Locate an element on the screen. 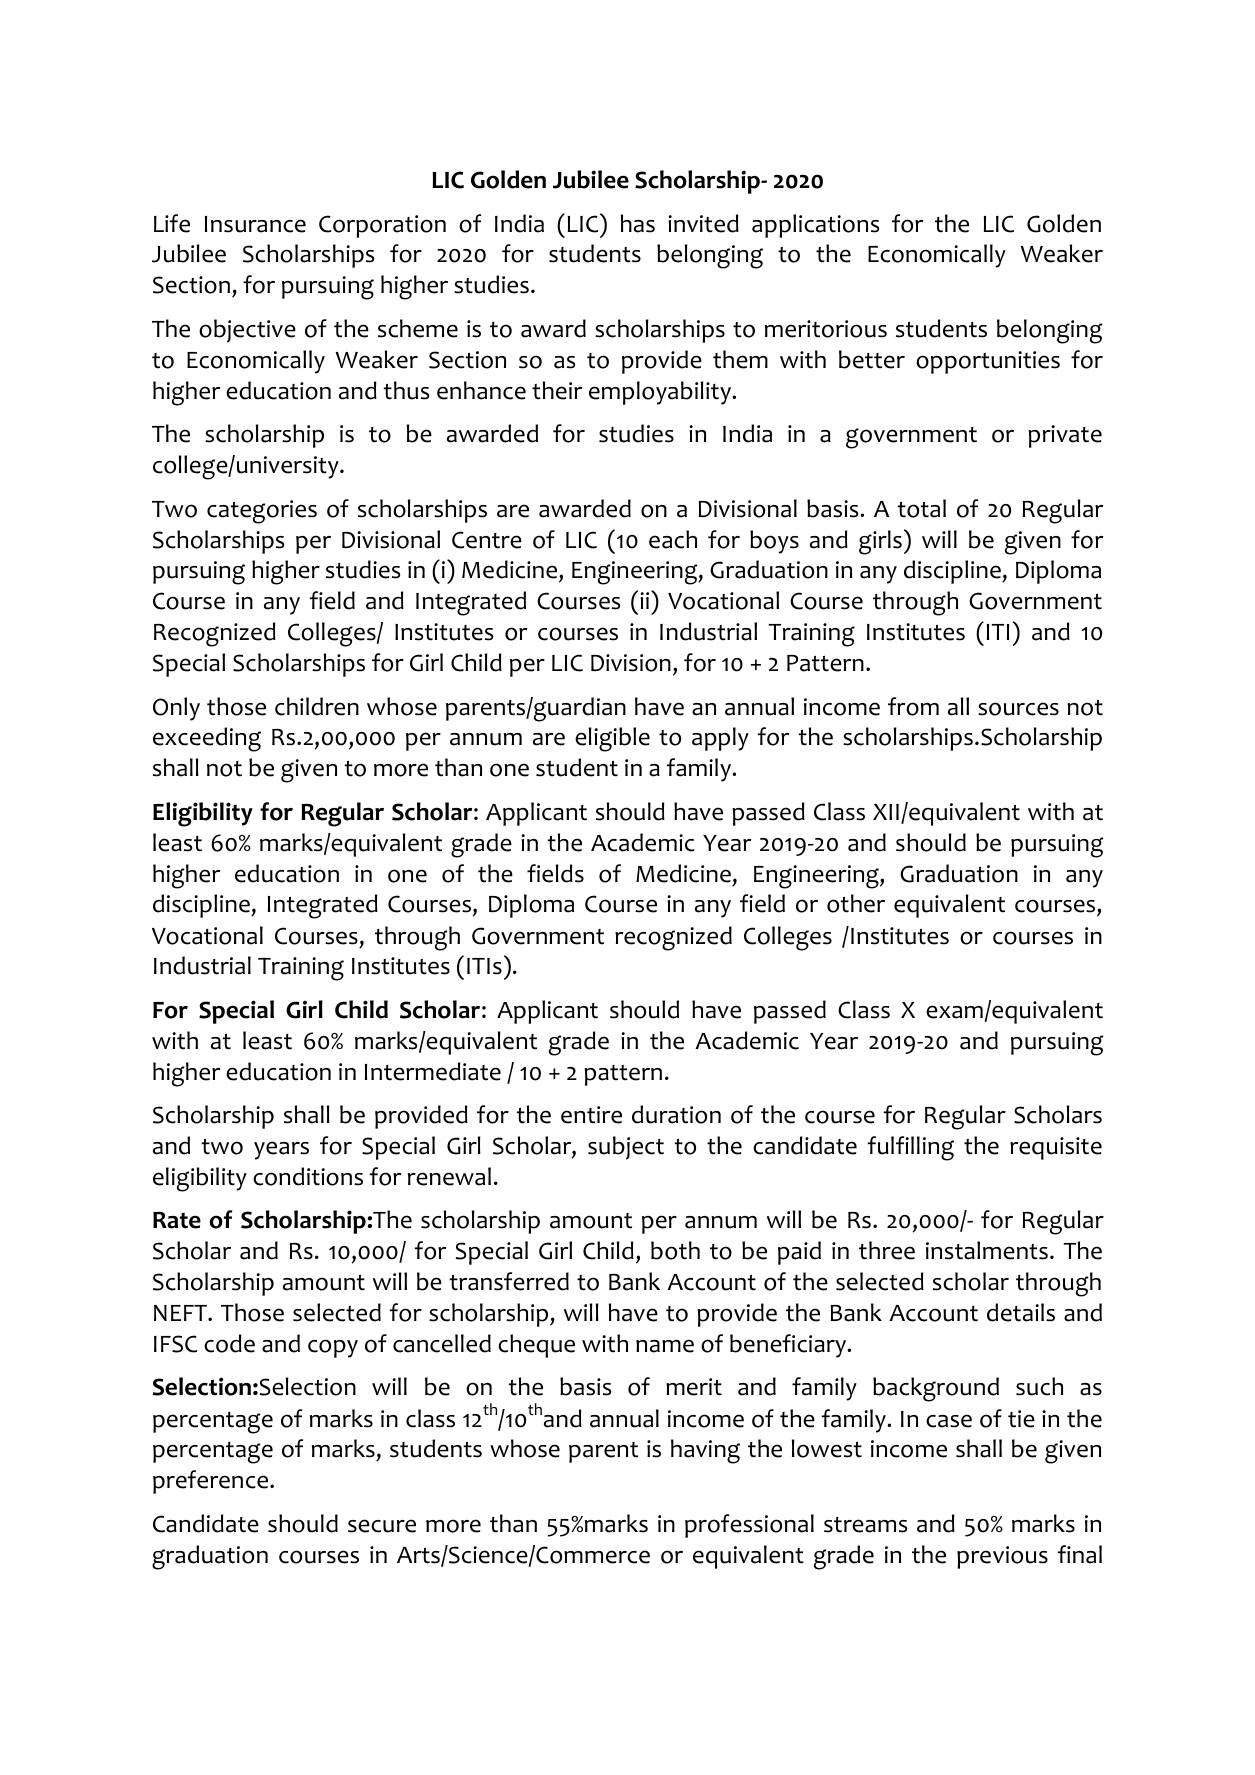 The image size is (1255, 1775). opportunities is located at coordinates (988, 362).
